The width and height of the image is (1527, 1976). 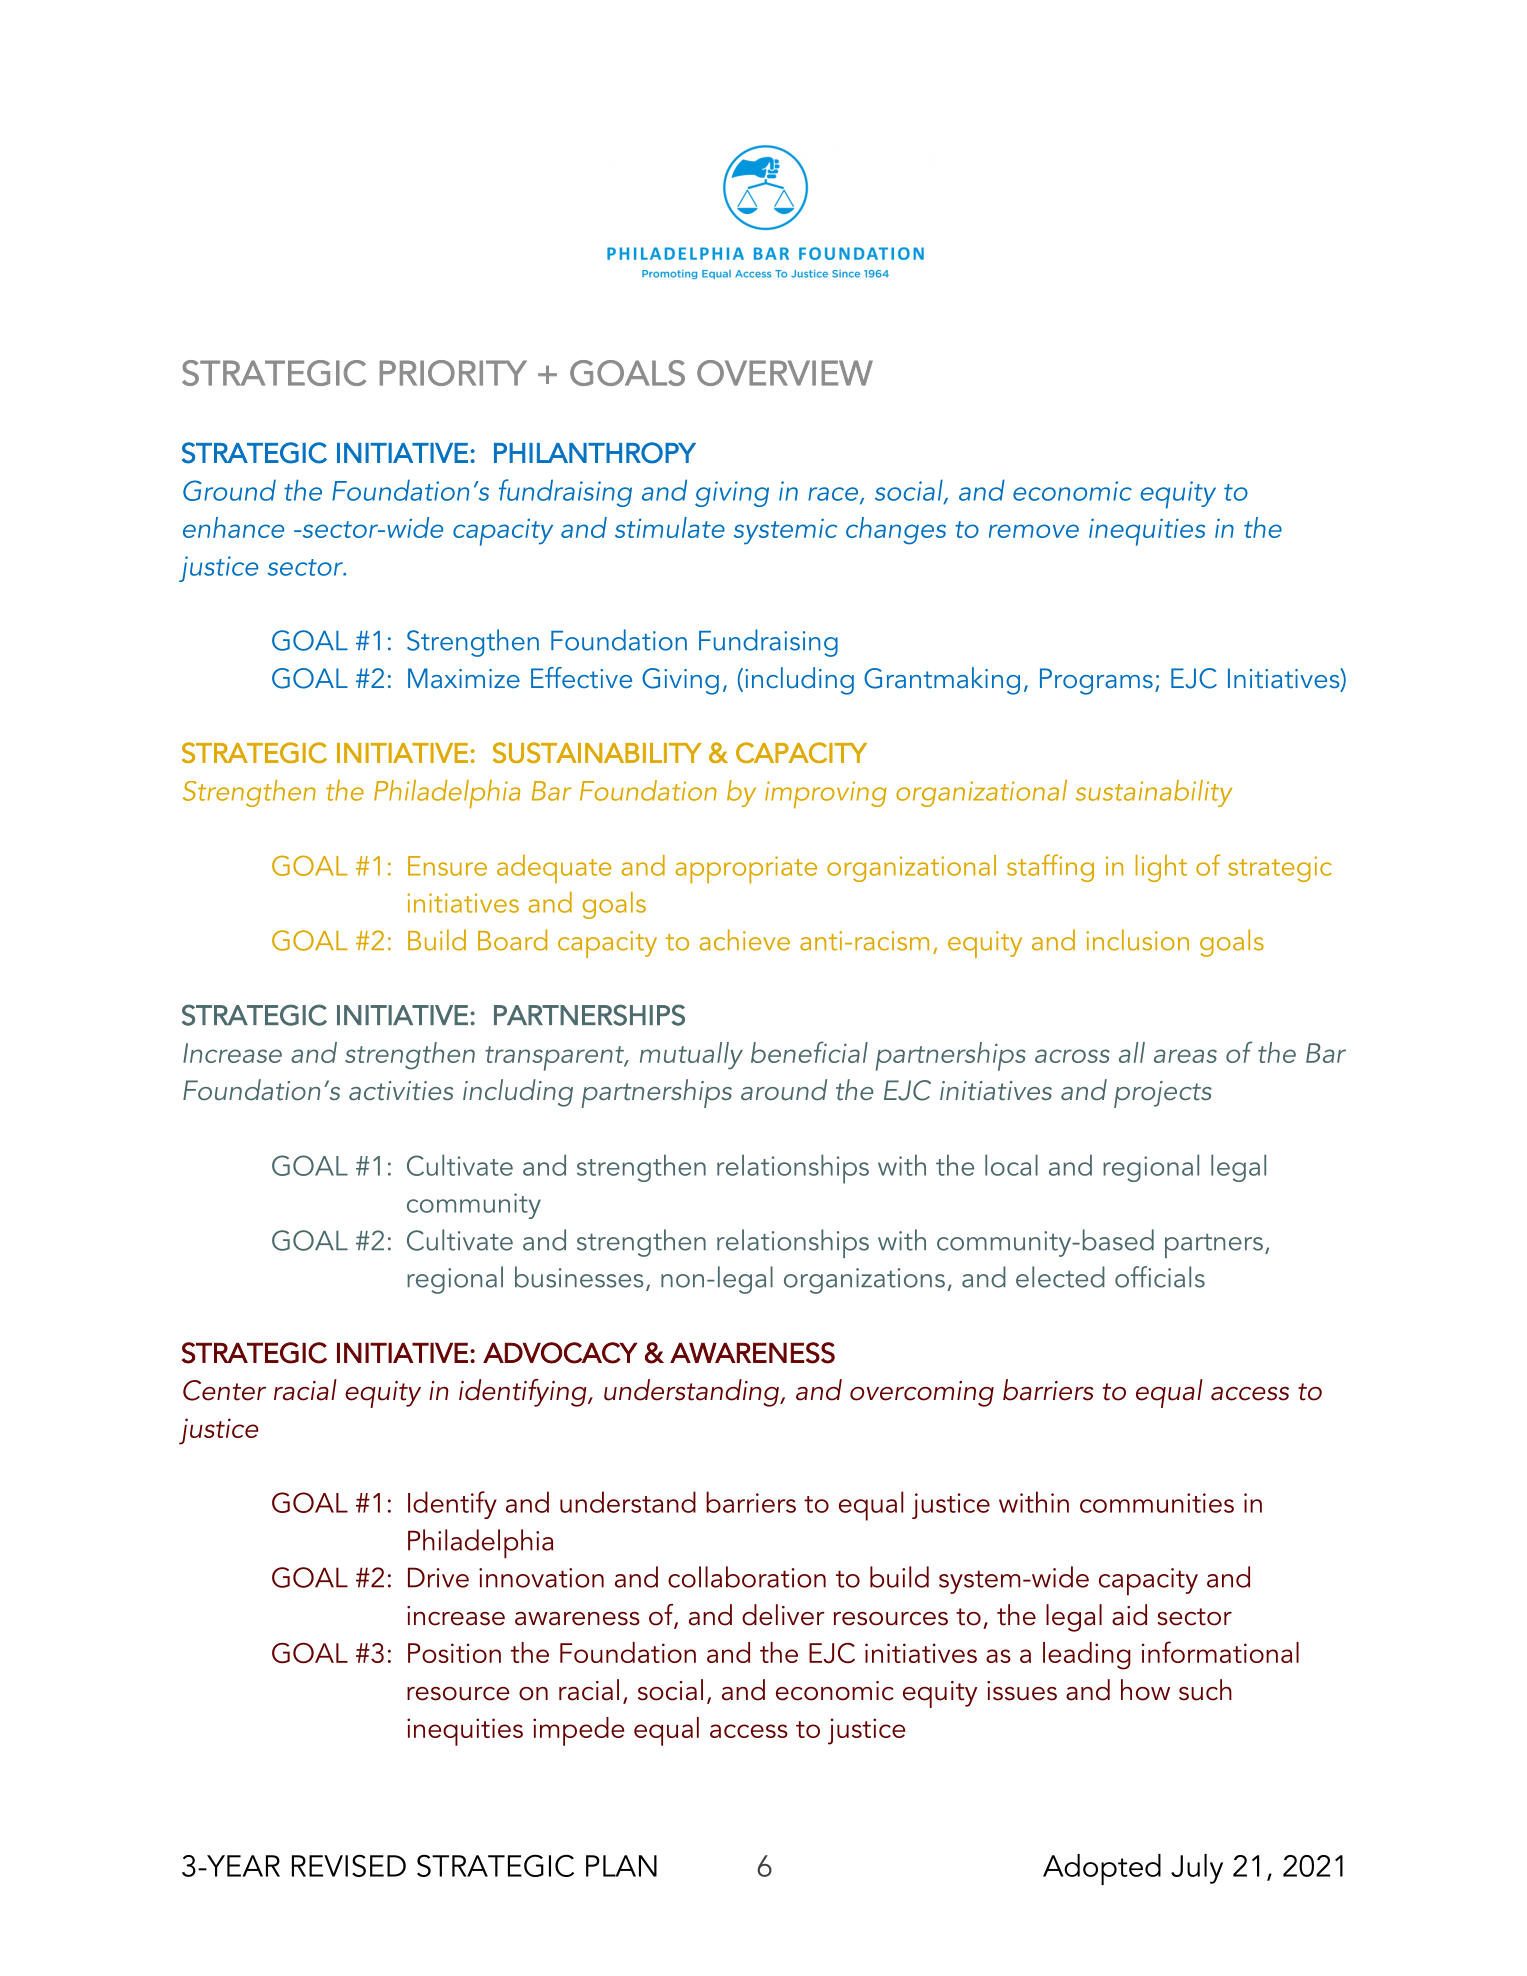 What do you see at coordinates (349, 1865) in the image?
I see `REVISED` at bounding box center [349, 1865].
